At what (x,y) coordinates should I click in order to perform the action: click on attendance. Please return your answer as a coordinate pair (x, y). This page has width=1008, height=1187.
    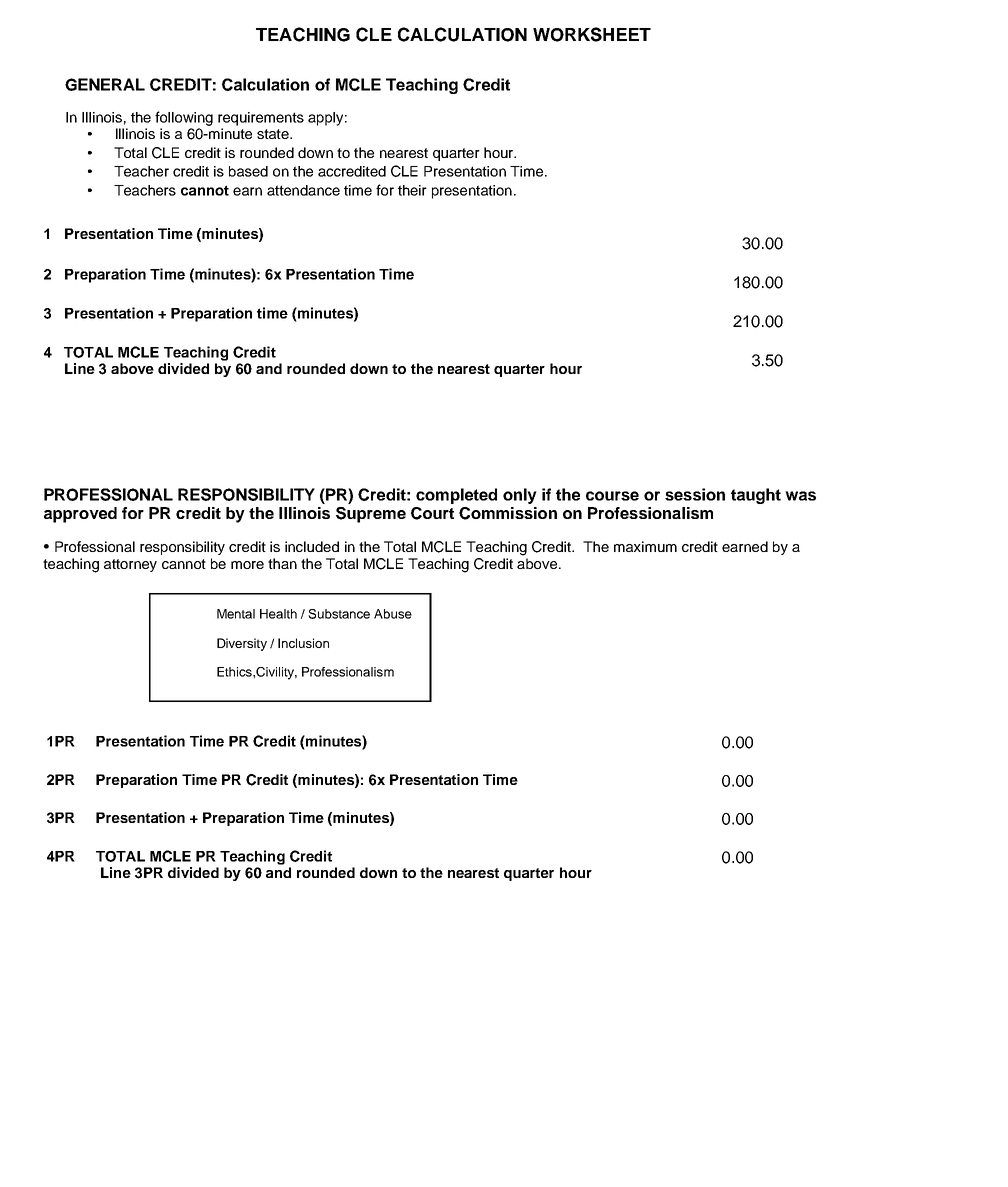
    Looking at the image, I should click on (303, 190).
